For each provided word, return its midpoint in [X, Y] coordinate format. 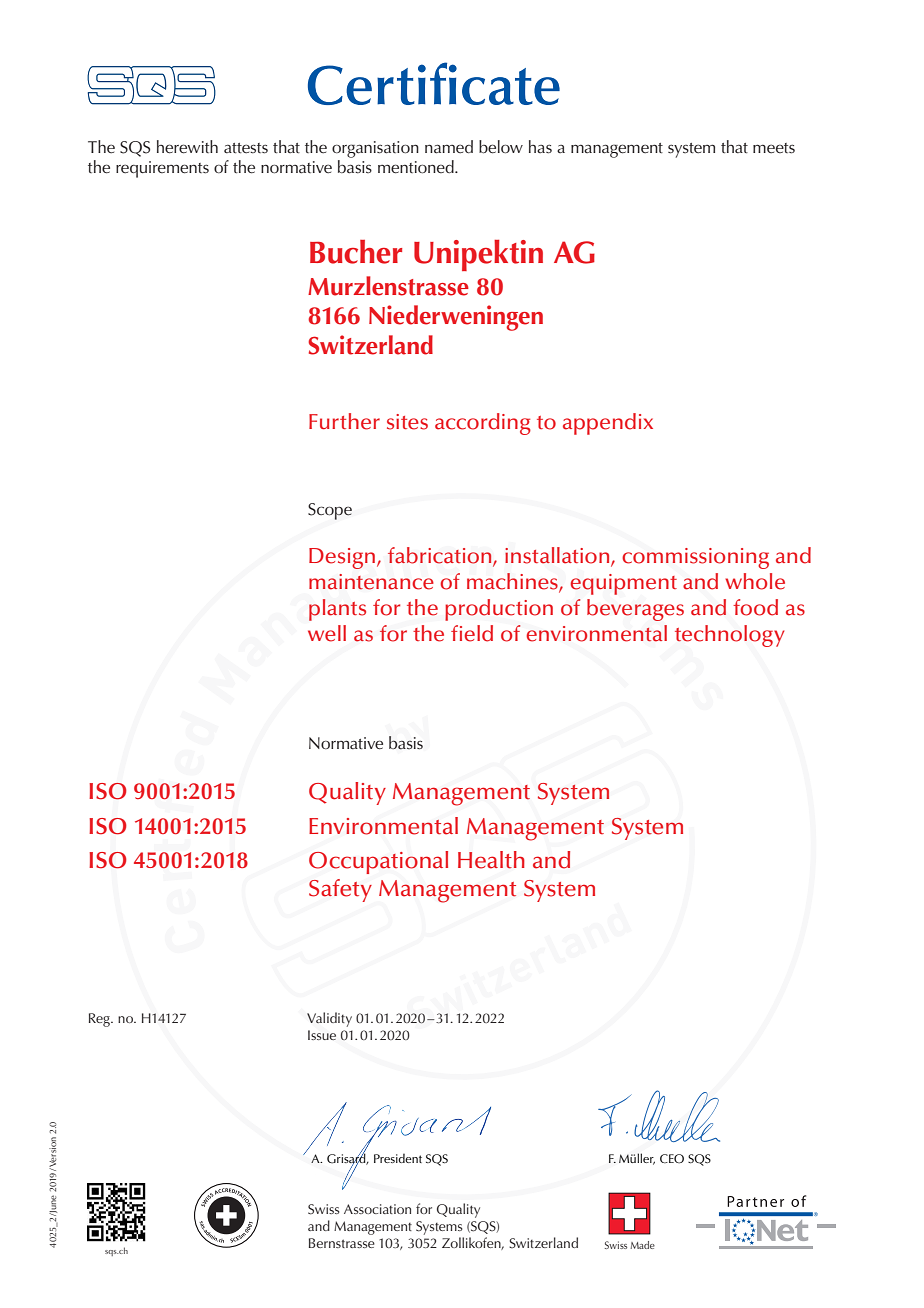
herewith [187, 147]
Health [491, 860]
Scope [330, 511]
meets [774, 148]
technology [729, 636]
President [398, 1158]
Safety [340, 890]
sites [407, 422]
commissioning [695, 558]
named [449, 147]
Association [377, 1209]
